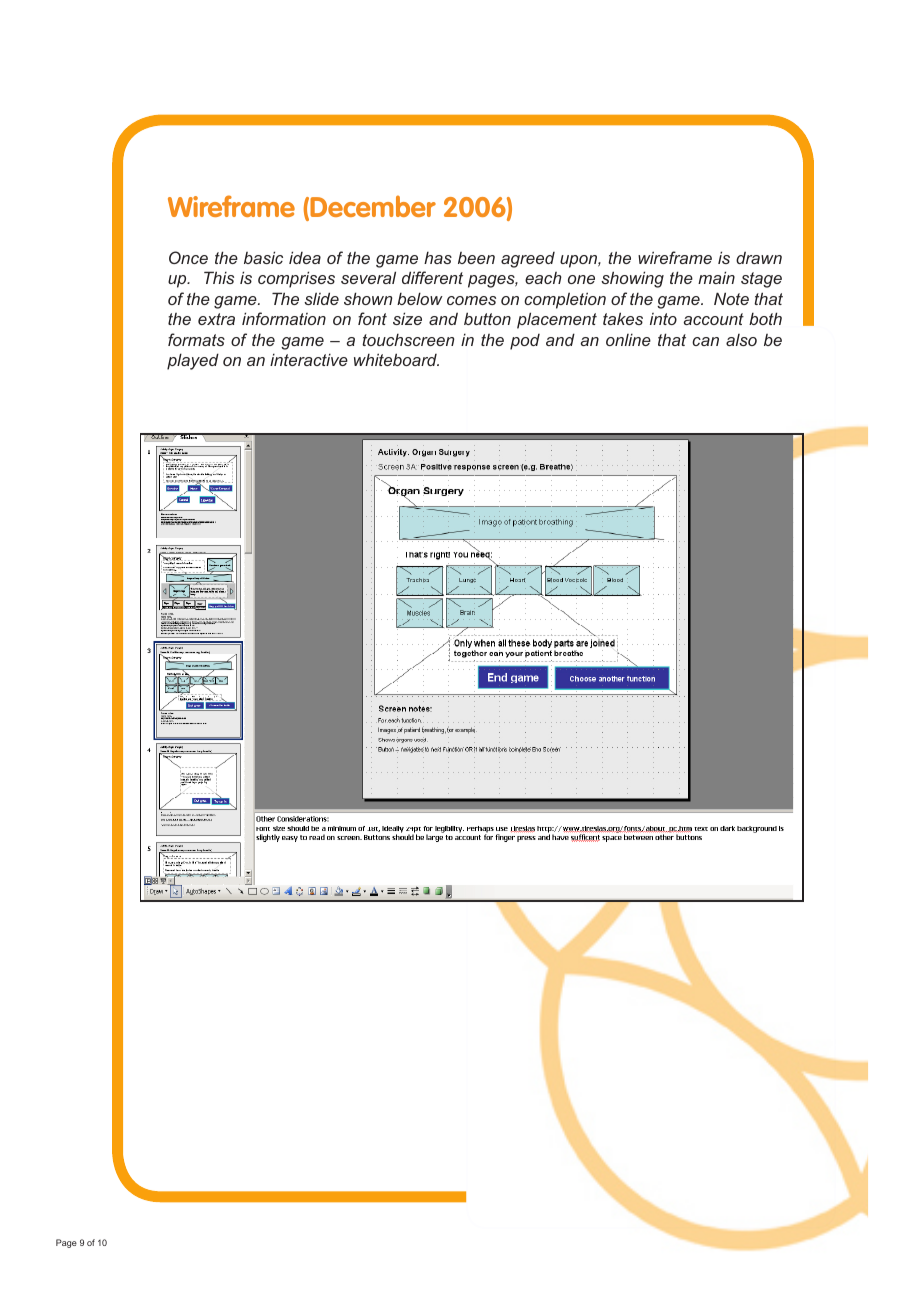  I want to click on drawn, so click(759, 257).
